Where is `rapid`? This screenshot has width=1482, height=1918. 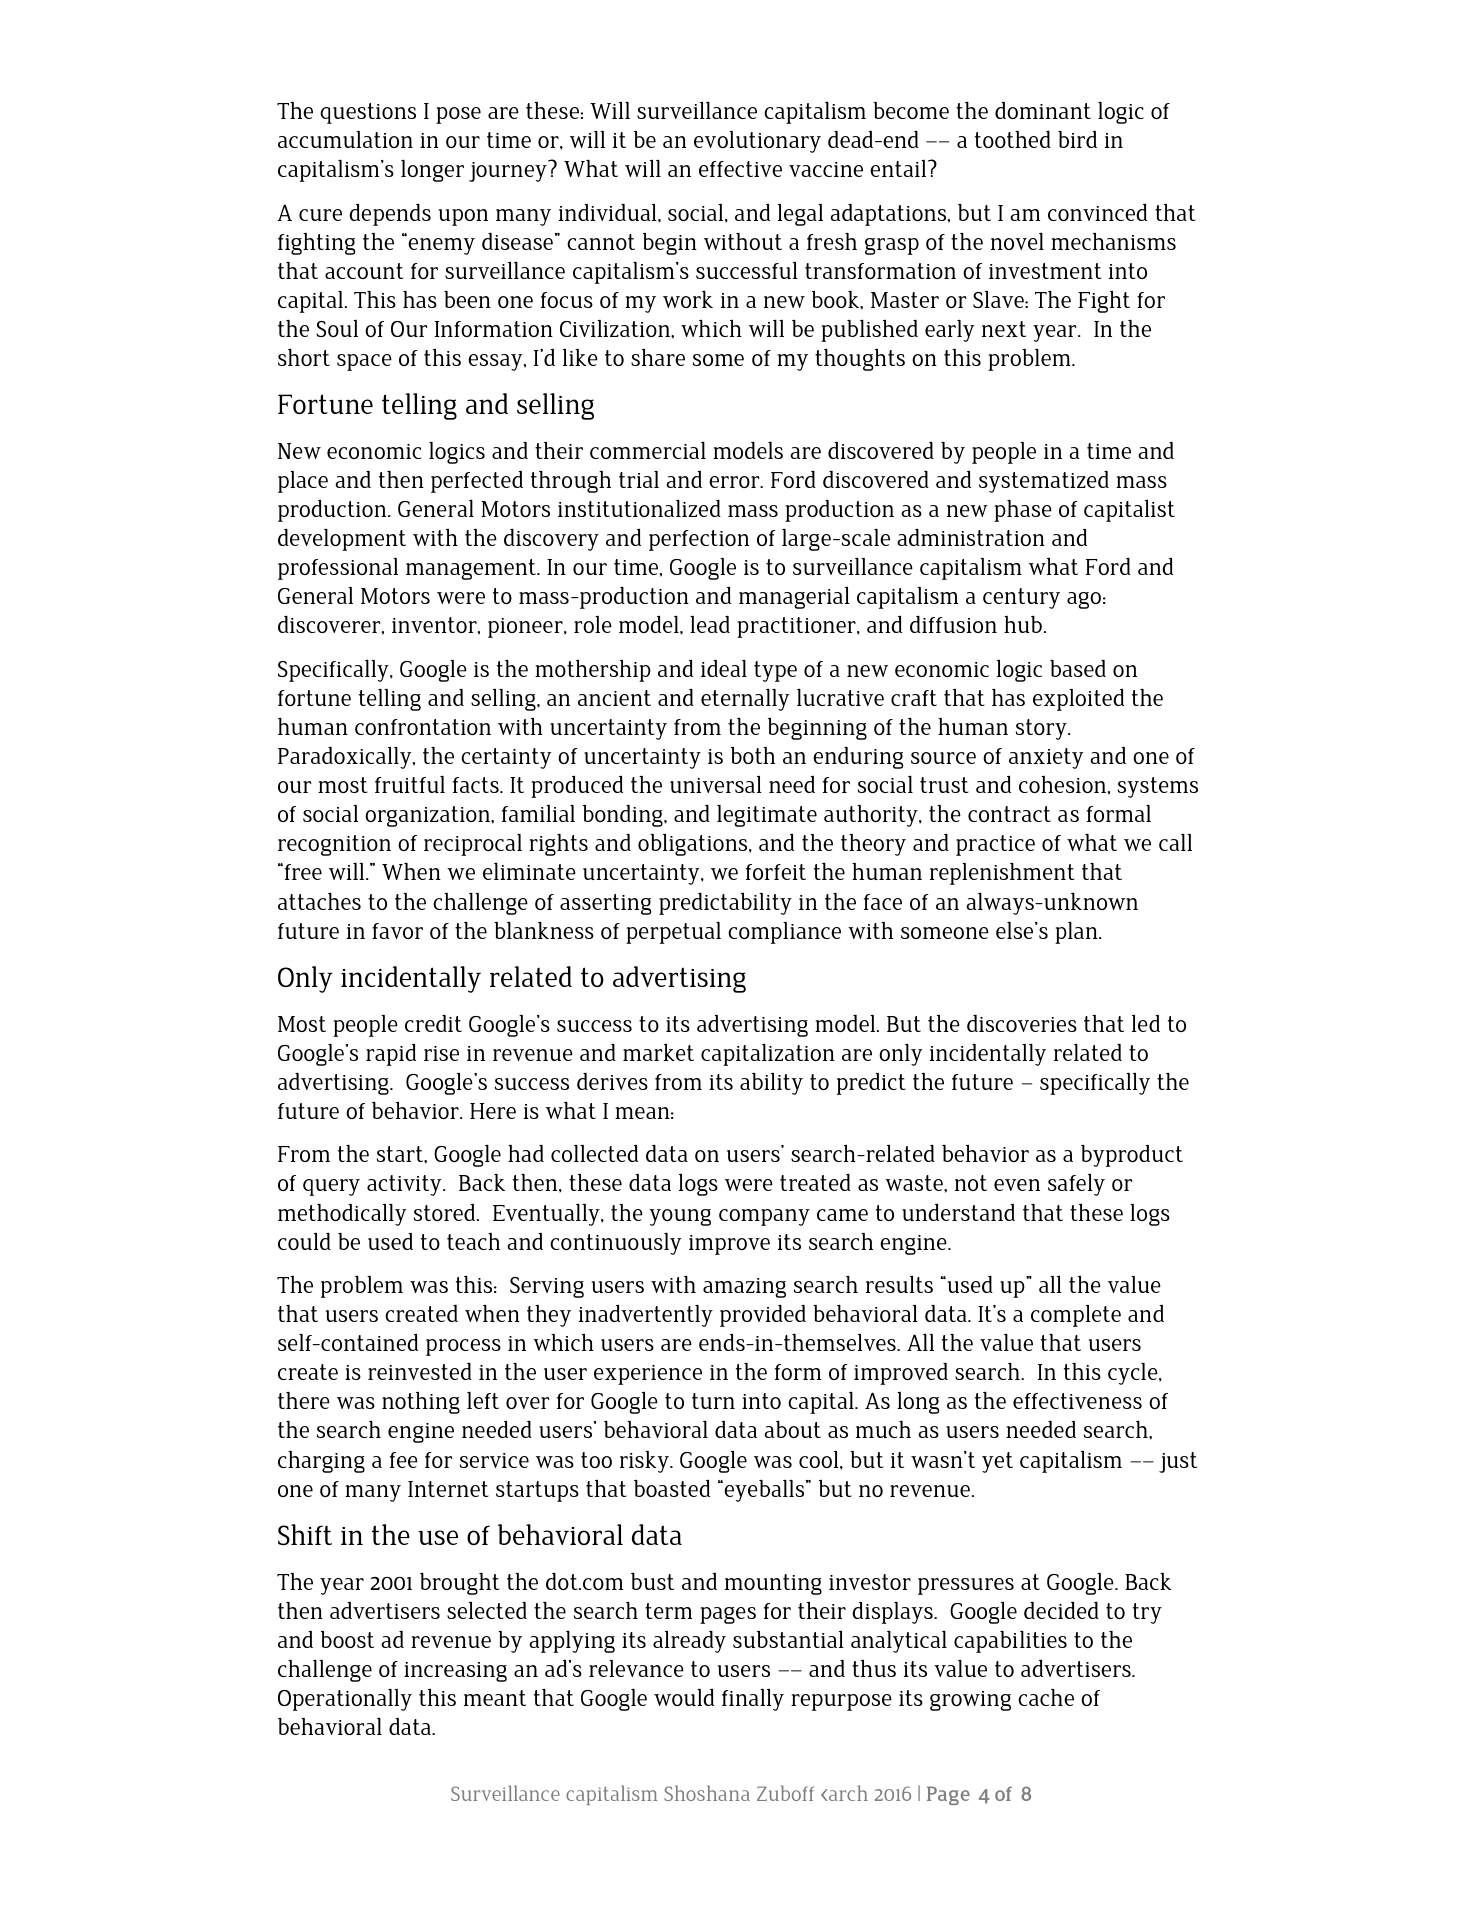
rapid is located at coordinates (391, 1055).
